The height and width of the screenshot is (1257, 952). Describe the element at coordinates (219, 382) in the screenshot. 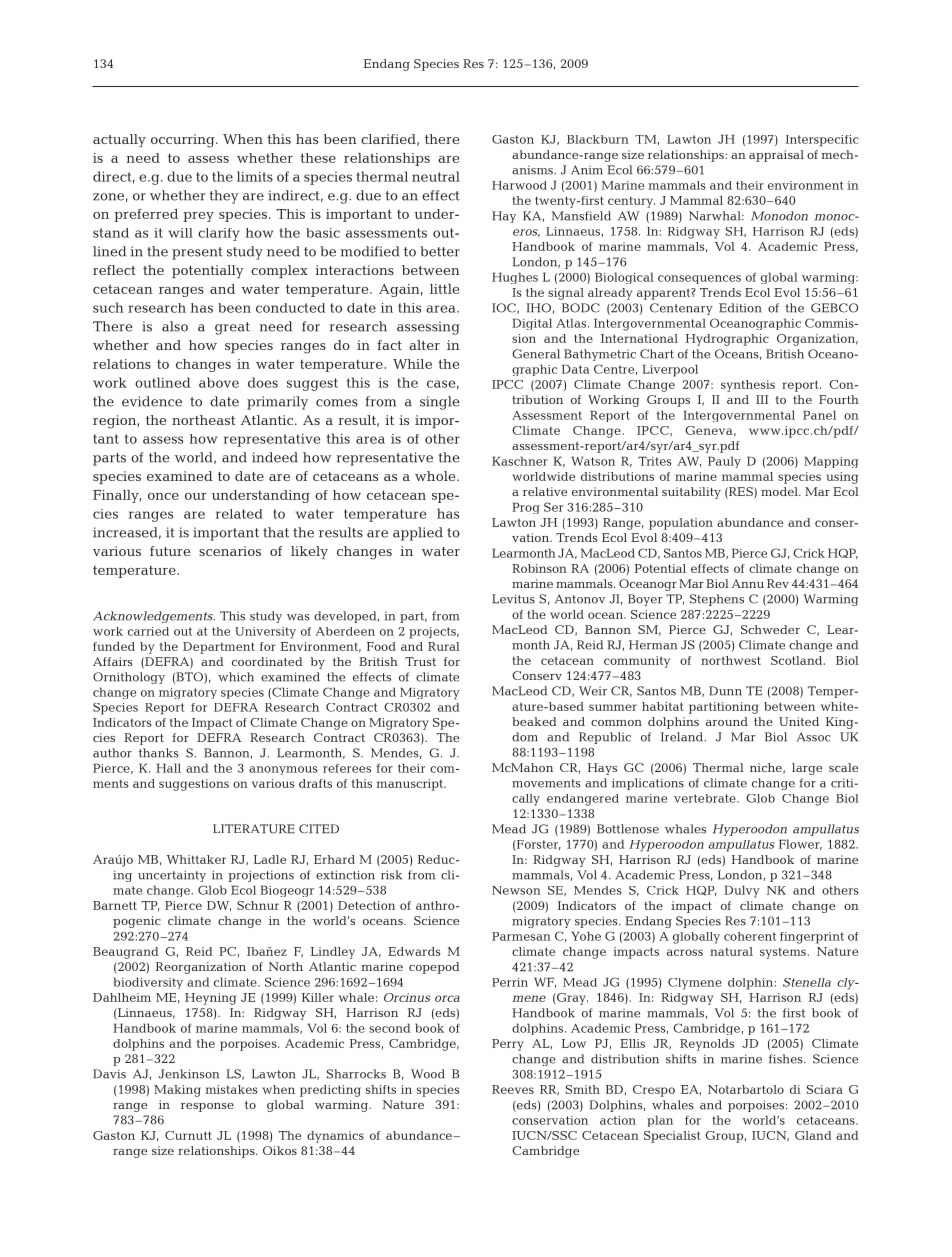

I see `above` at that location.
